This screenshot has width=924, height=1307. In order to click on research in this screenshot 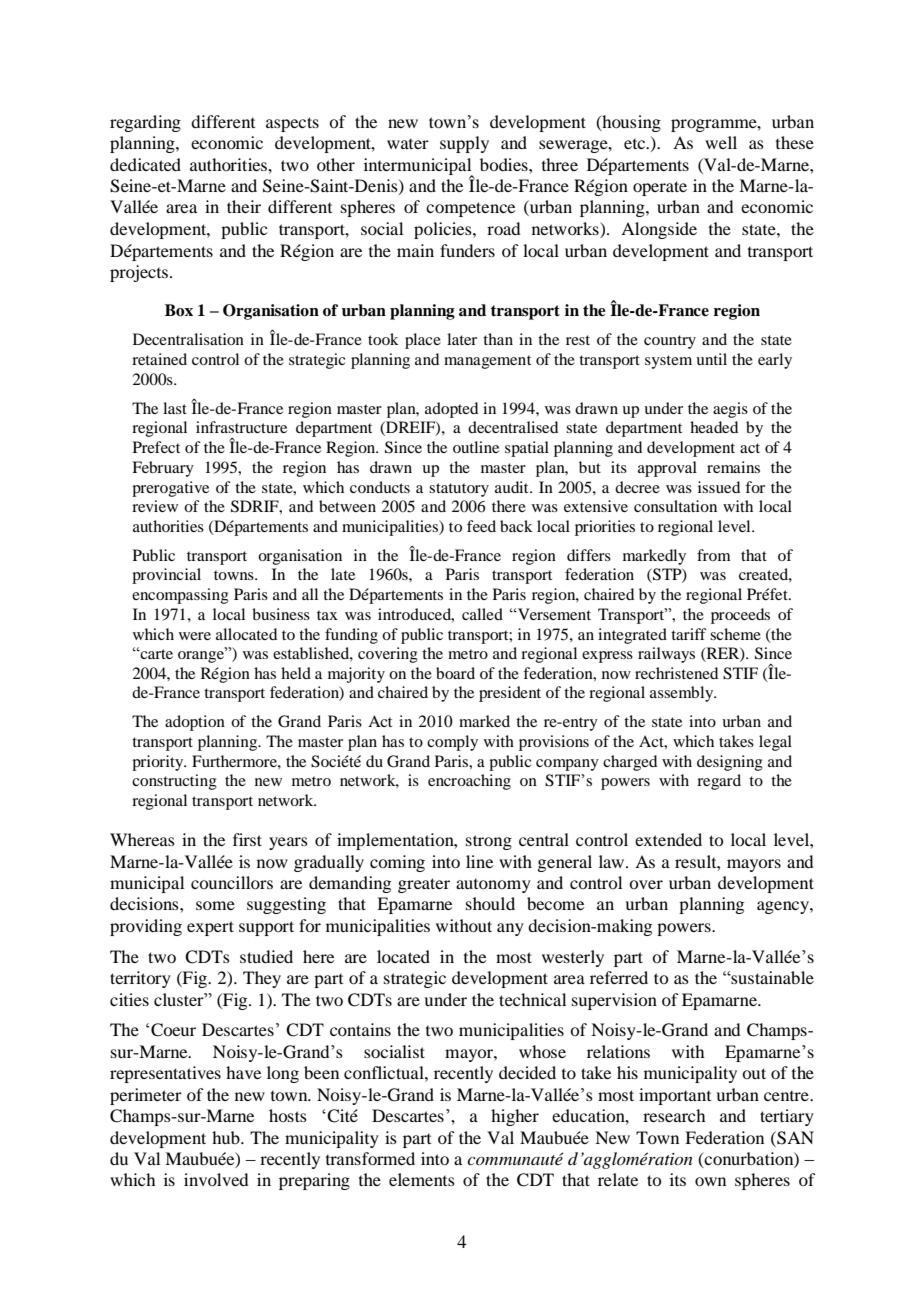, I will do `click(674, 1115)`.
